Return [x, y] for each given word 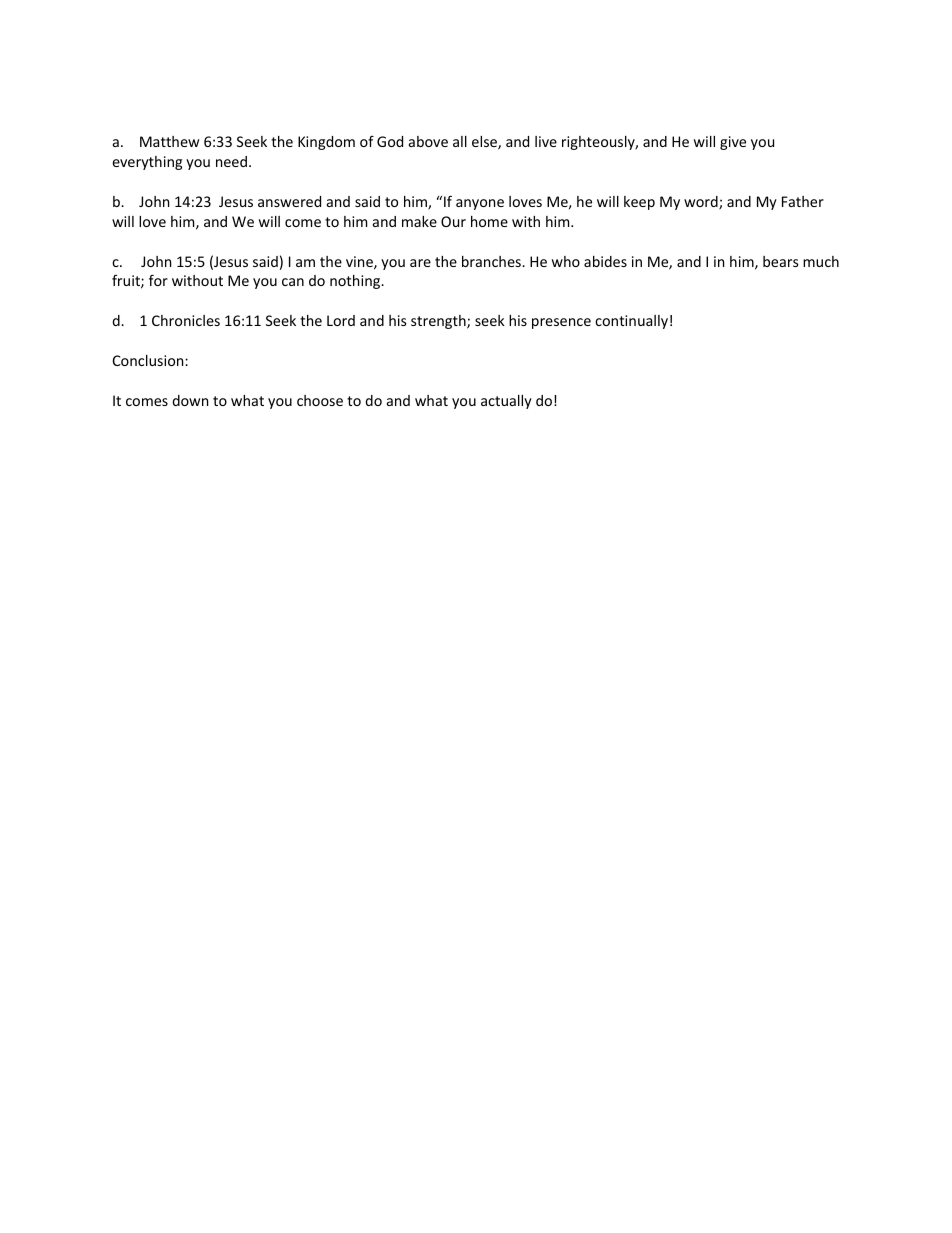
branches [492, 261]
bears [781, 261]
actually [506, 402]
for [158, 280]
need [231, 161]
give [733, 143]
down [190, 400]
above [428, 141]
